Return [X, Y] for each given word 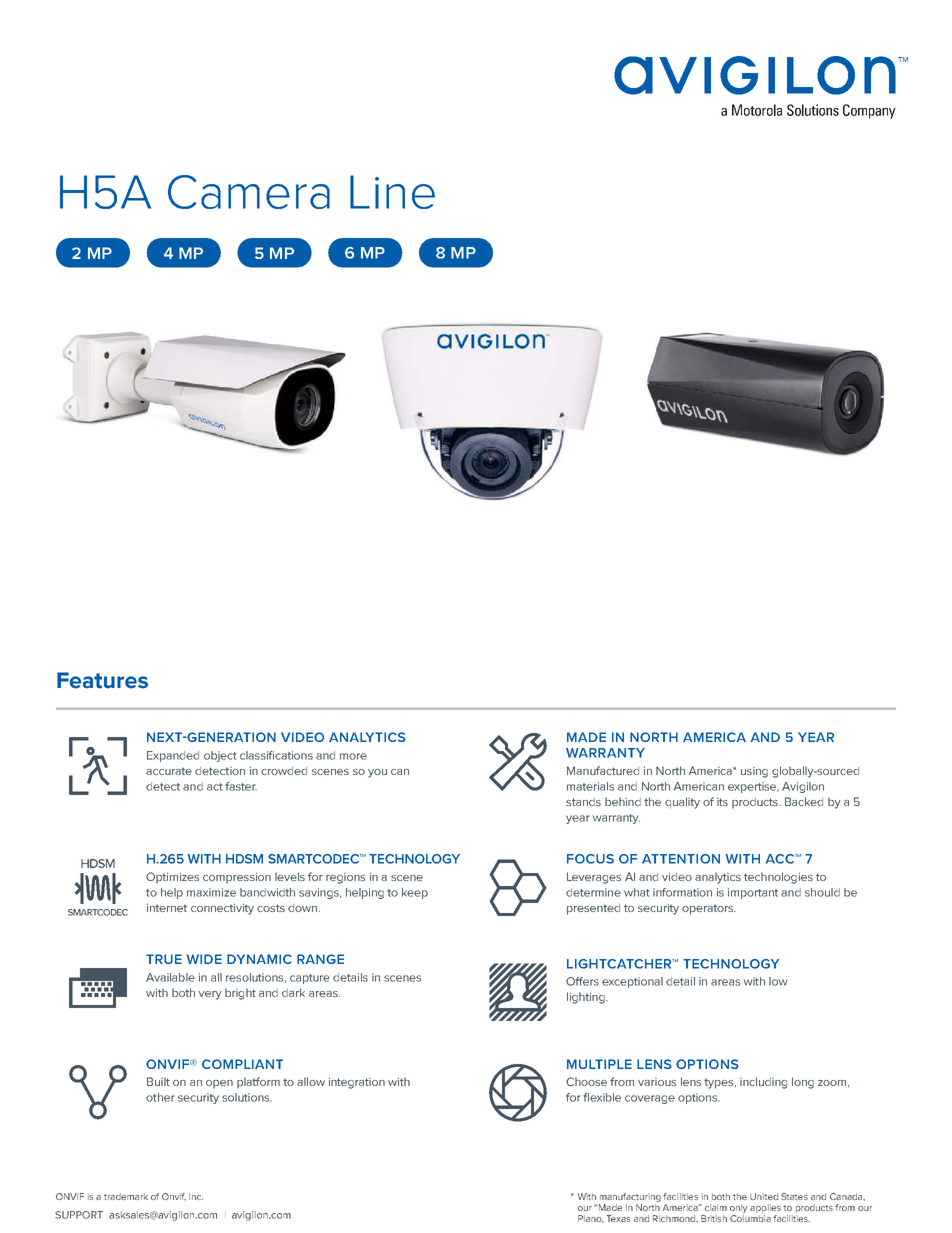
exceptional [632, 982]
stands [583, 802]
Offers [582, 981]
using [754, 772]
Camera [249, 192]
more [353, 756]
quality [682, 803]
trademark [126, 1196]
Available [170, 977]
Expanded [173, 756]
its [722, 802]
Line [392, 192]
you [377, 773]
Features [102, 680]
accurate [169, 771]
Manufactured [603, 770]
